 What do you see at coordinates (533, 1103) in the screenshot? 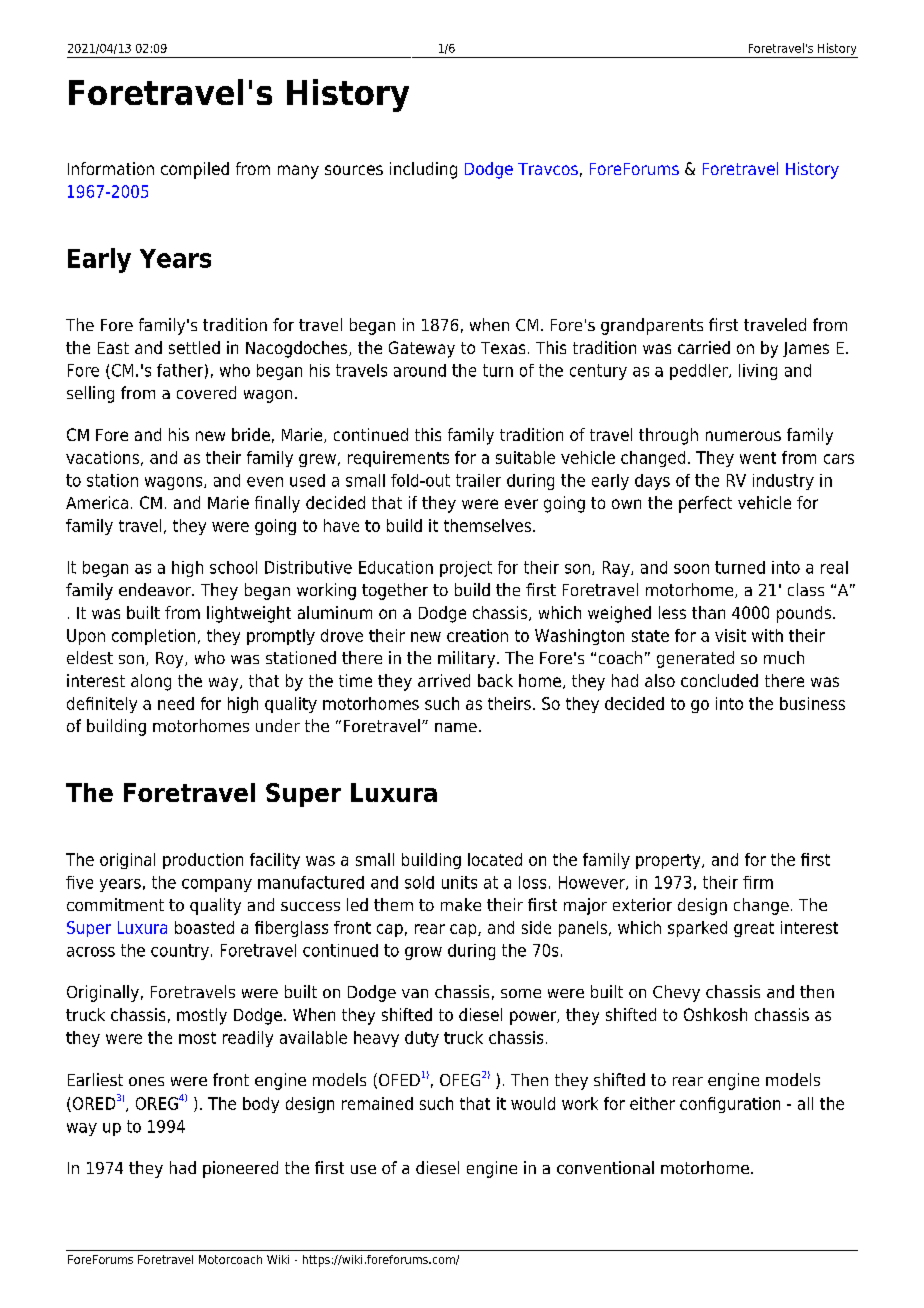
I see `would` at bounding box center [533, 1103].
